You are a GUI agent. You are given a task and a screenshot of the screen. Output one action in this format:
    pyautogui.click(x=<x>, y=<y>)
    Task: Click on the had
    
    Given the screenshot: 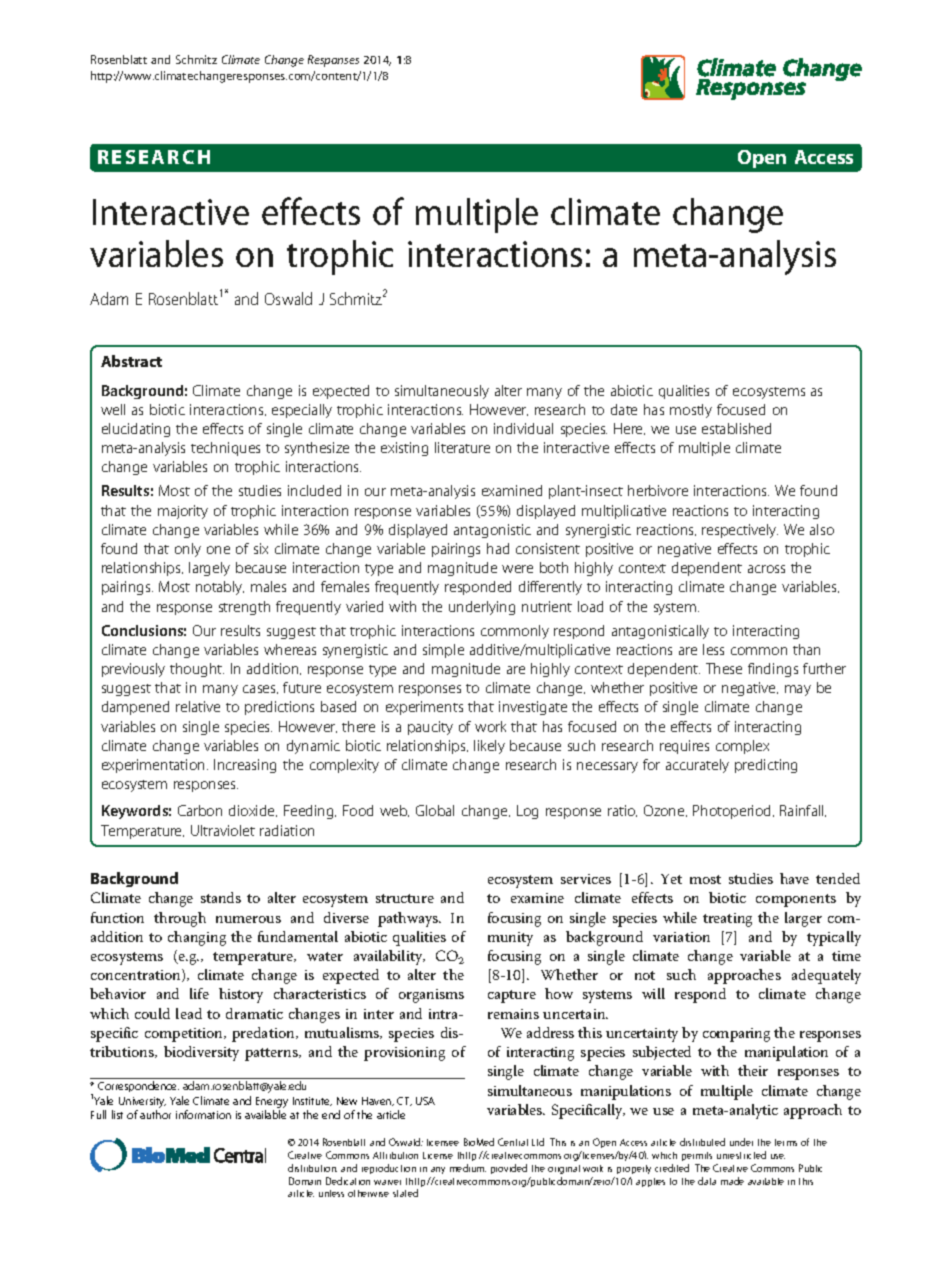 What is the action you would take?
    pyautogui.click(x=498, y=548)
